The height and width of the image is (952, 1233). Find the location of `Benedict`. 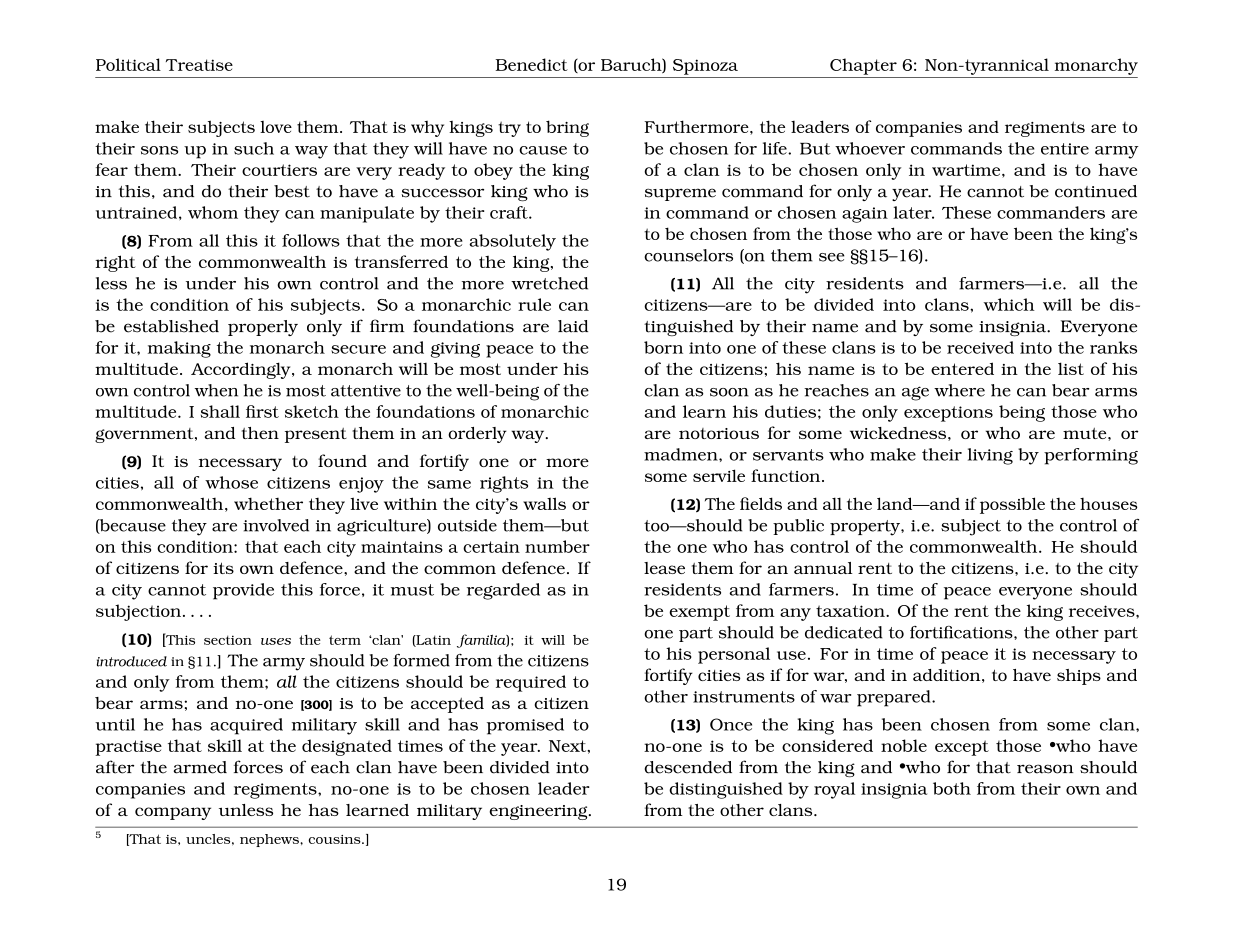

Benedict is located at coordinates (531, 64).
